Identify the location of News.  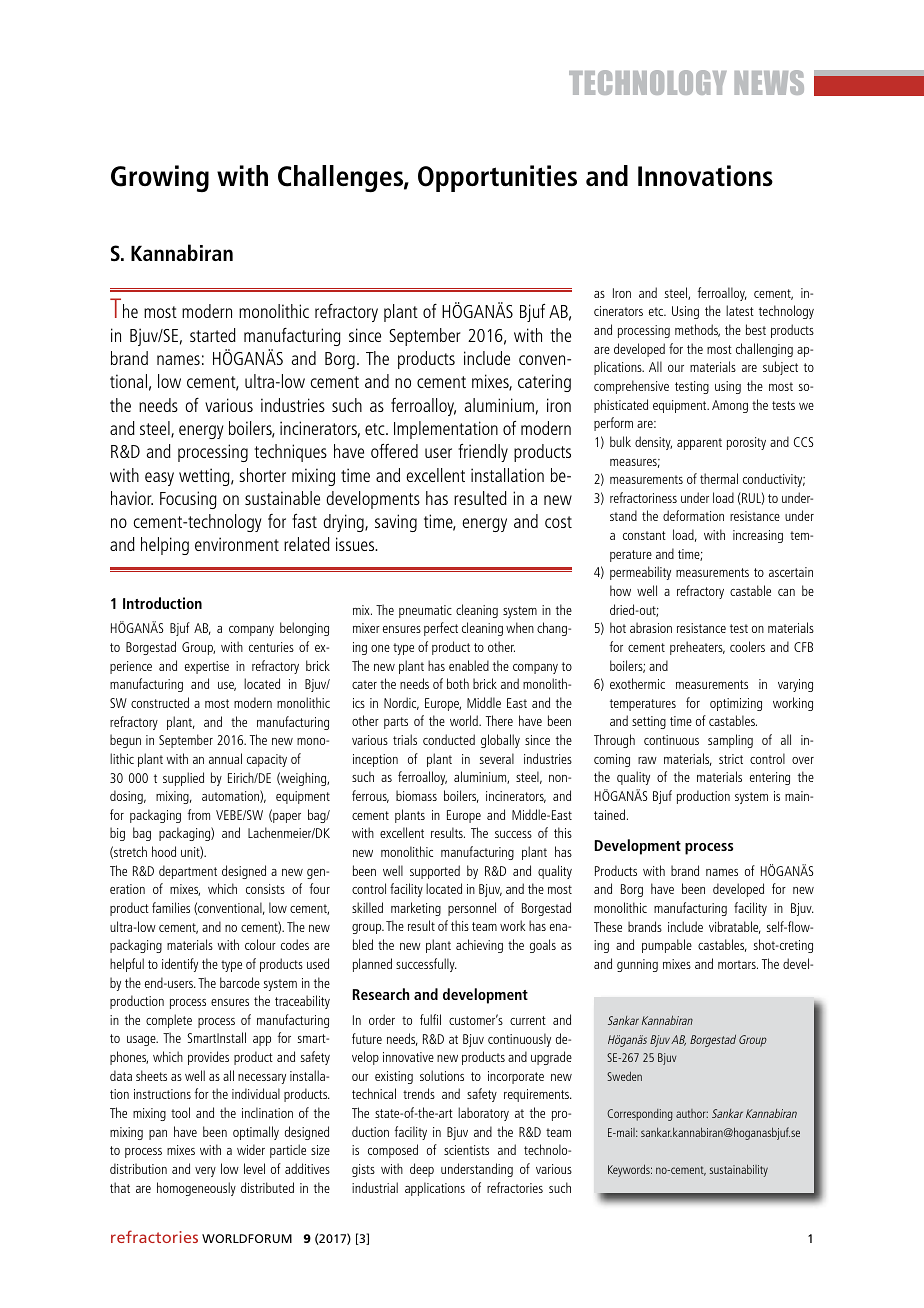
(769, 82).
